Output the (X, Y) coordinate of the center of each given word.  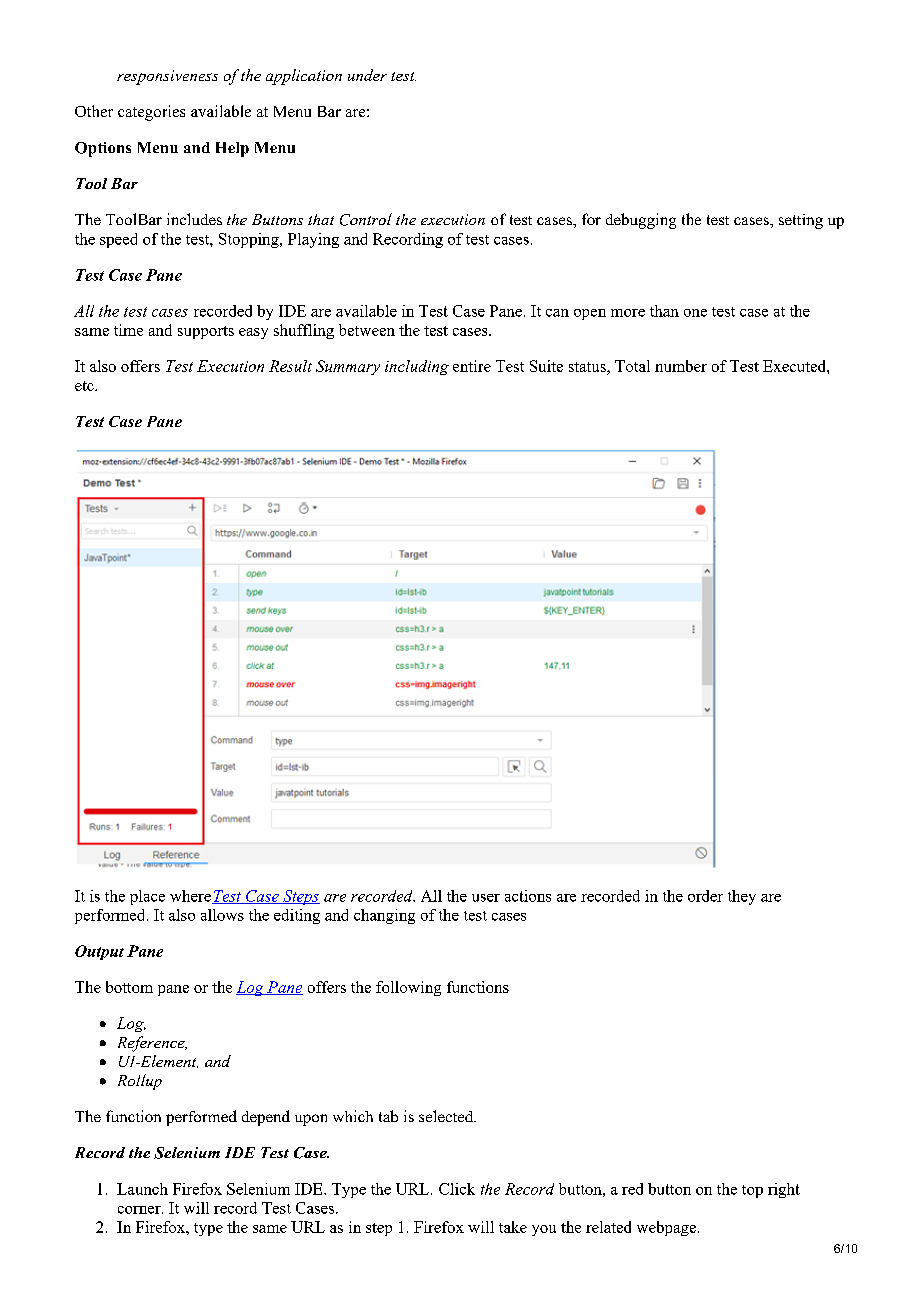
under (367, 75)
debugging (641, 221)
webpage (668, 1228)
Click (457, 1189)
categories (151, 113)
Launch (142, 1189)
